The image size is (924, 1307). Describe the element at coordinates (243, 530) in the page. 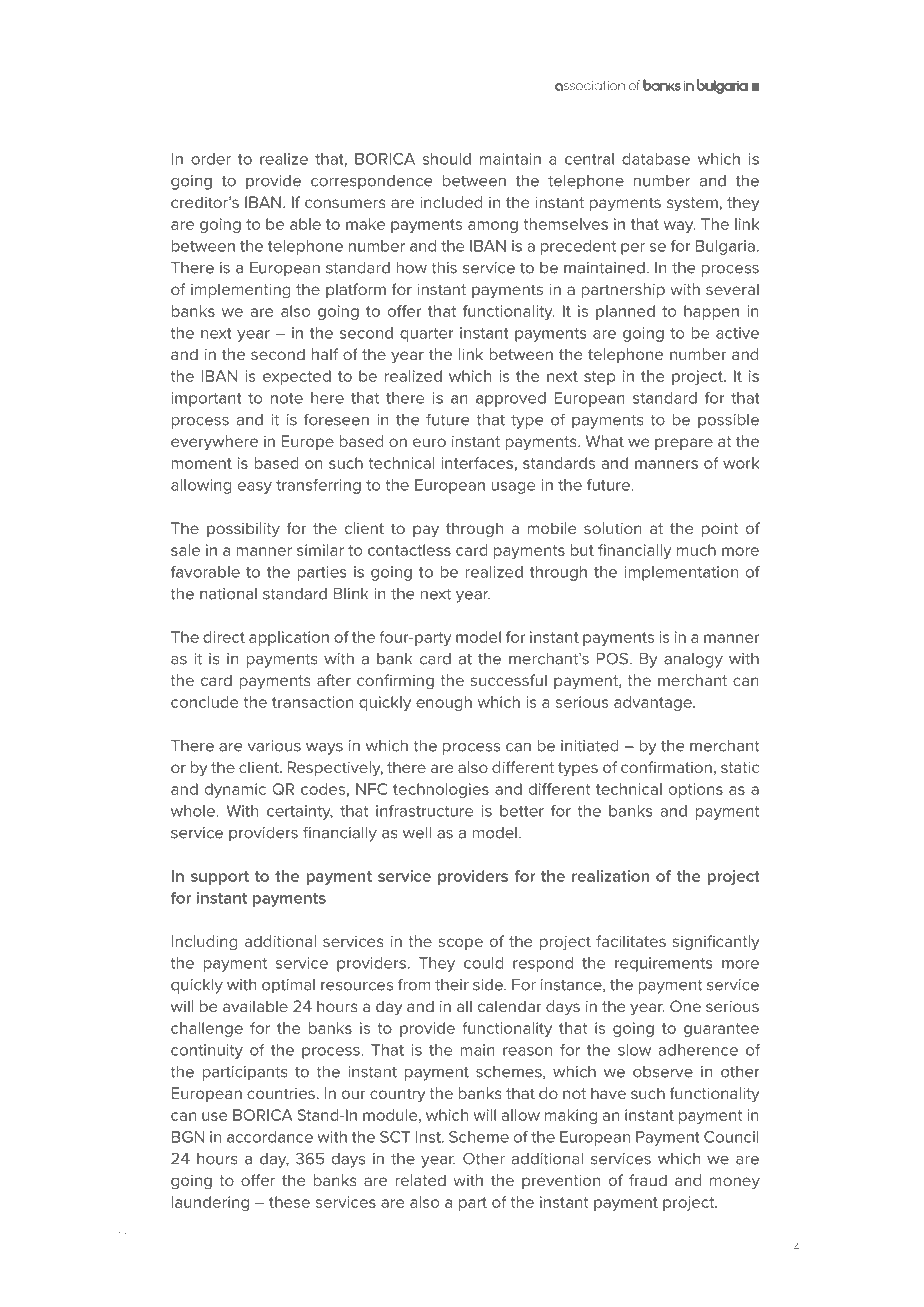

I see `possibility` at that location.
